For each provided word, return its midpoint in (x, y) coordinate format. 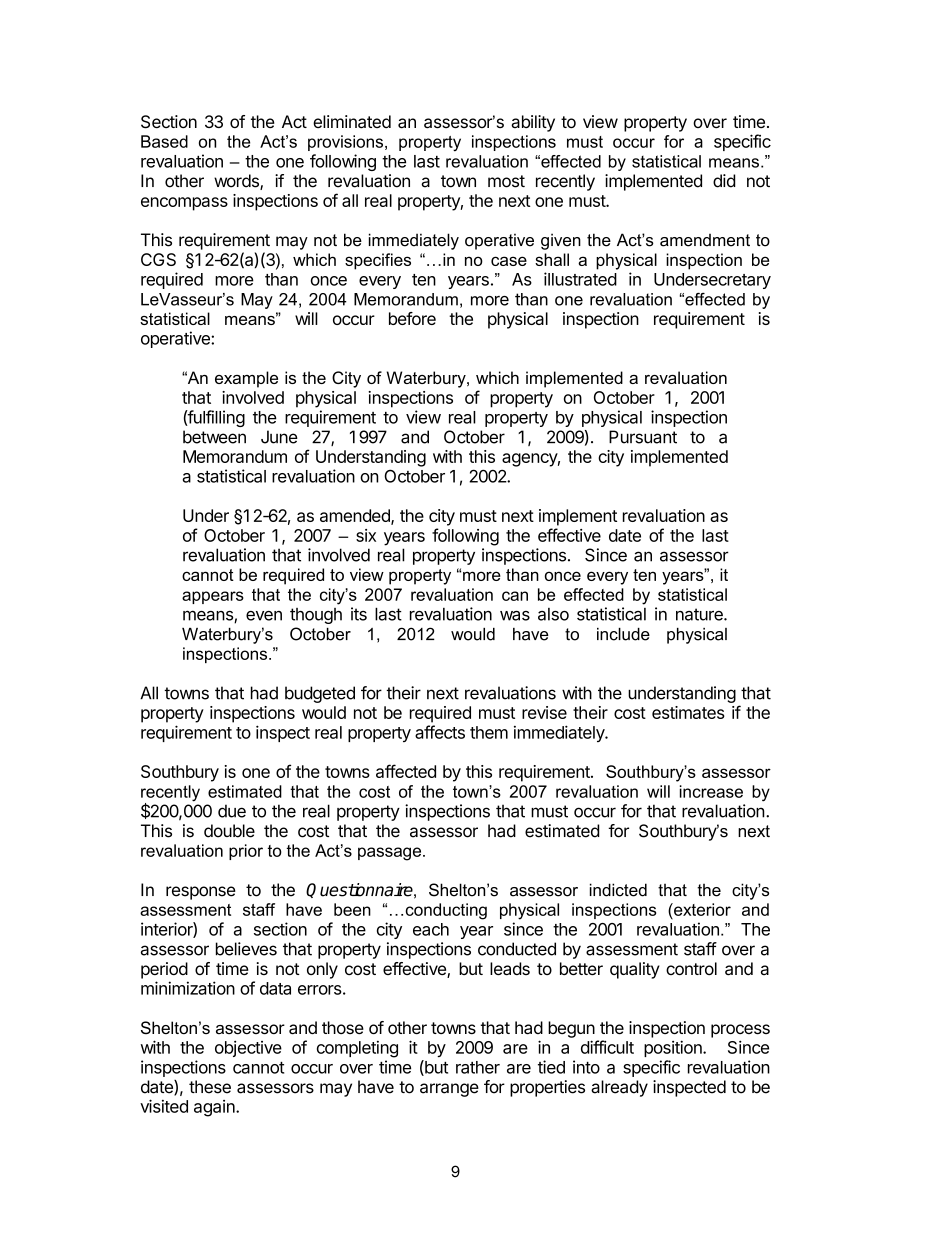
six (366, 535)
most (506, 181)
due (232, 811)
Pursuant (643, 437)
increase (711, 791)
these (210, 1087)
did (724, 181)
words (237, 182)
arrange (449, 1090)
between (214, 437)
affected (406, 771)
